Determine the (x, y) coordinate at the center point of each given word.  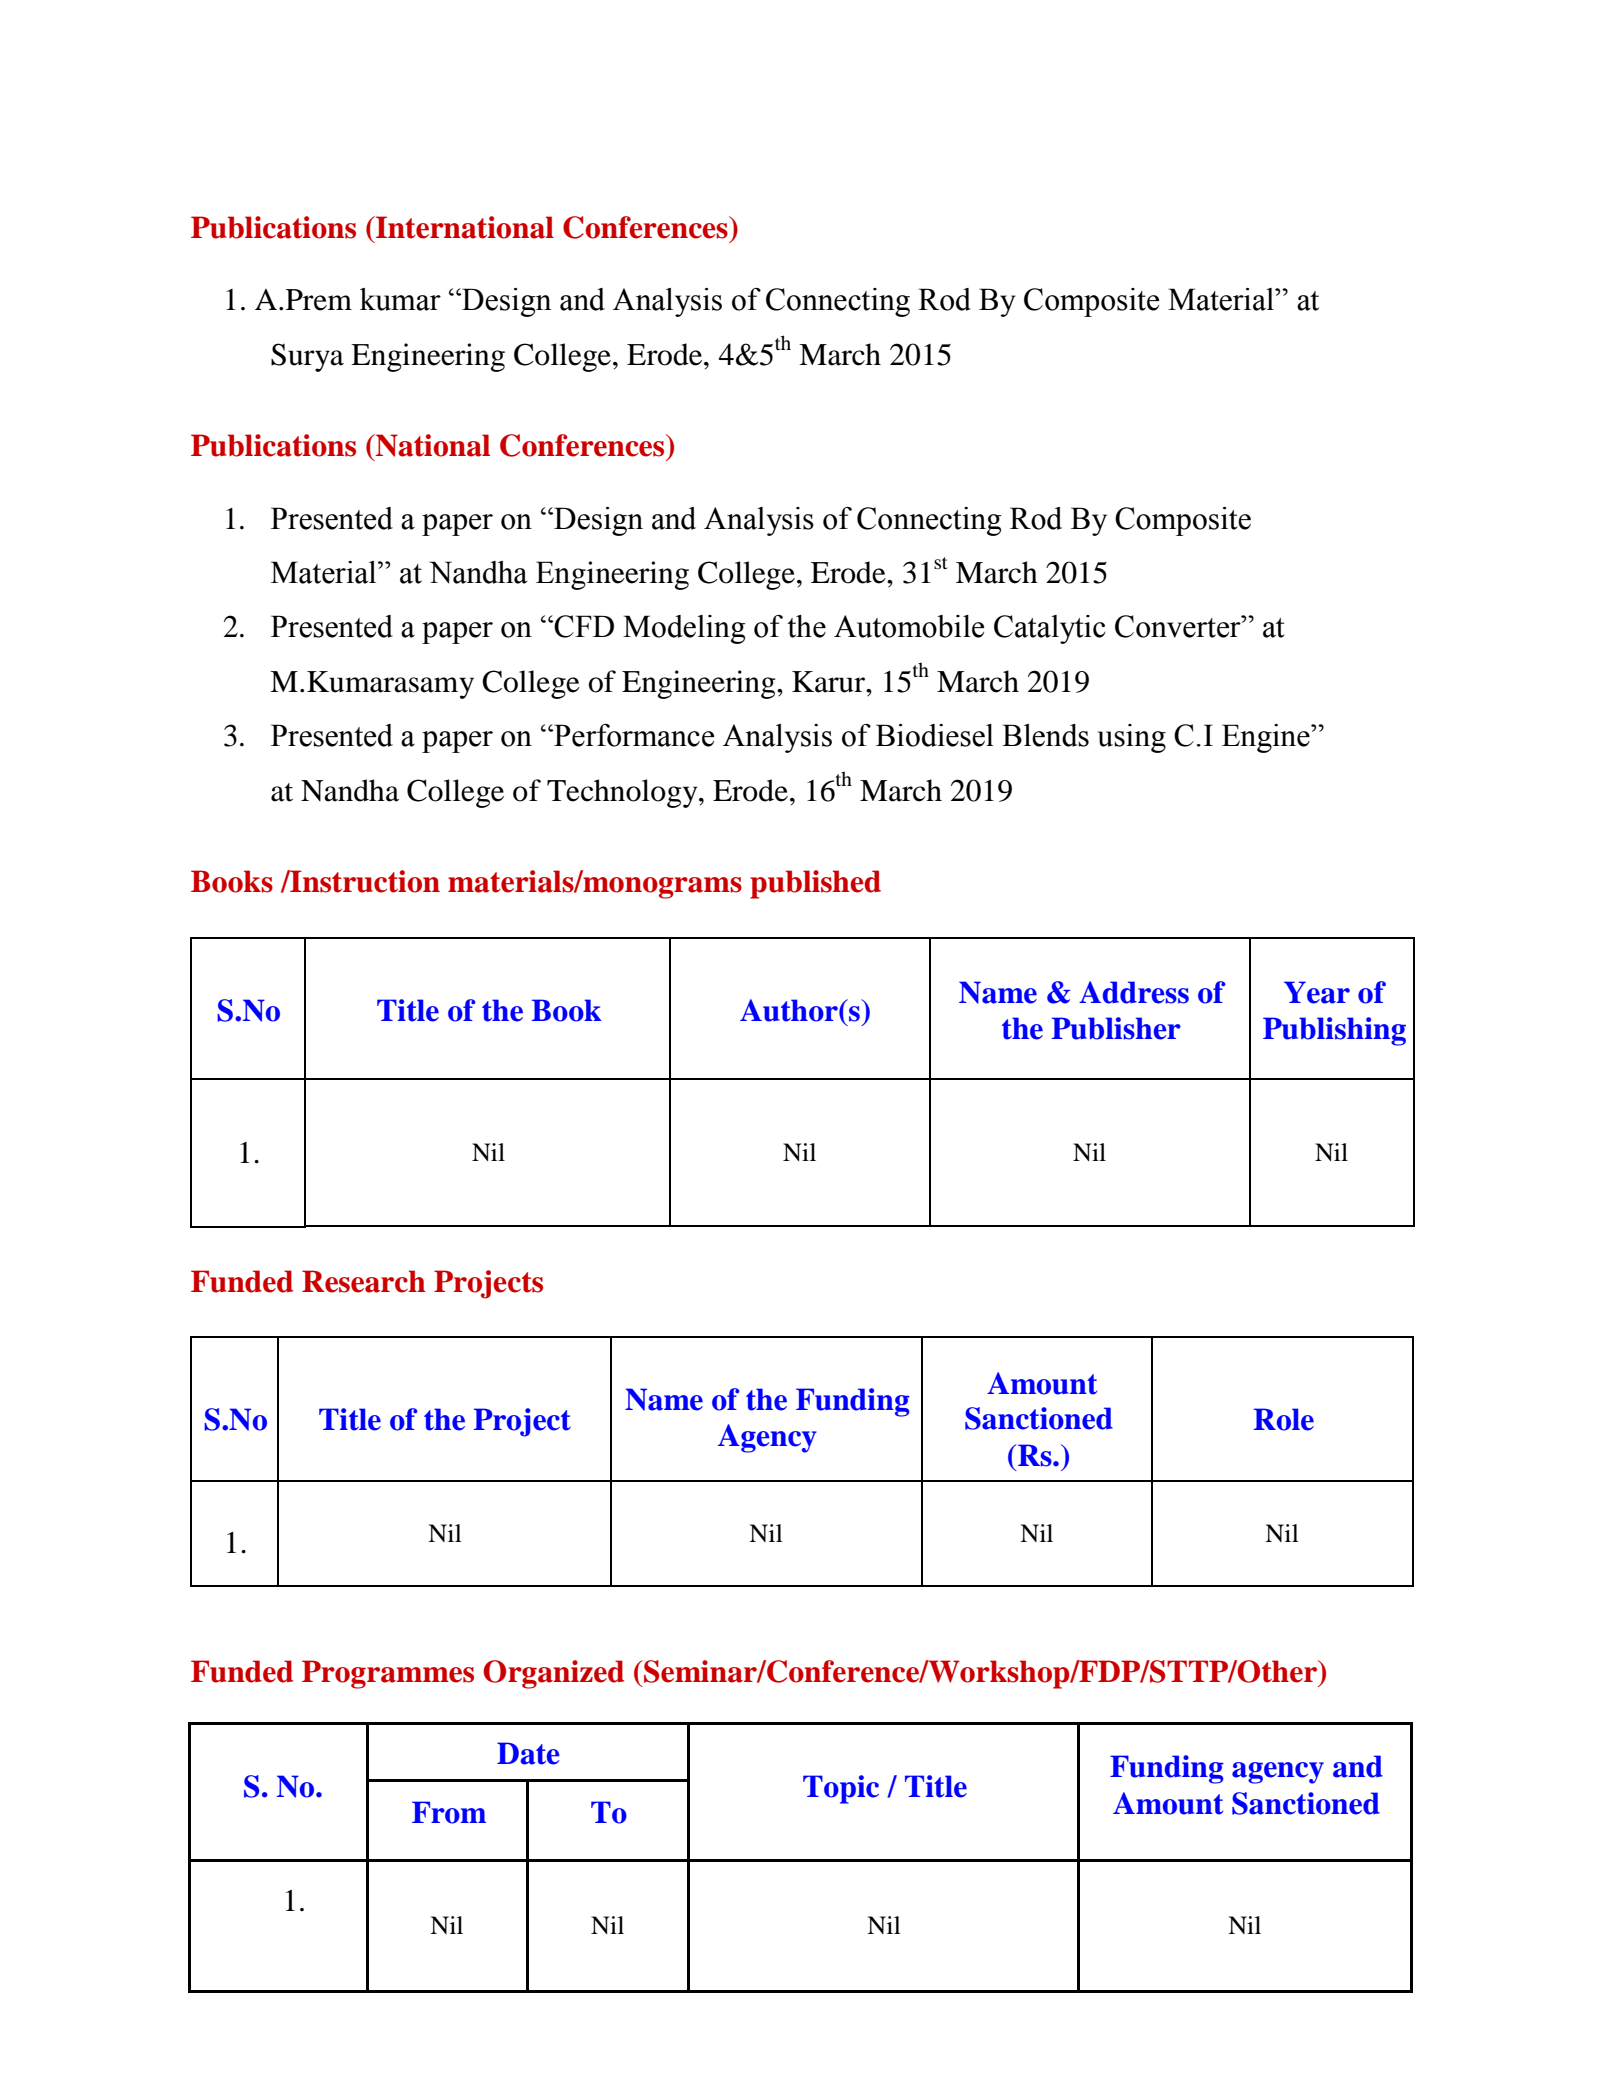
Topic (841, 1789)
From (449, 1812)
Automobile (909, 626)
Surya (307, 357)
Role (1284, 1419)
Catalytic (1050, 629)
